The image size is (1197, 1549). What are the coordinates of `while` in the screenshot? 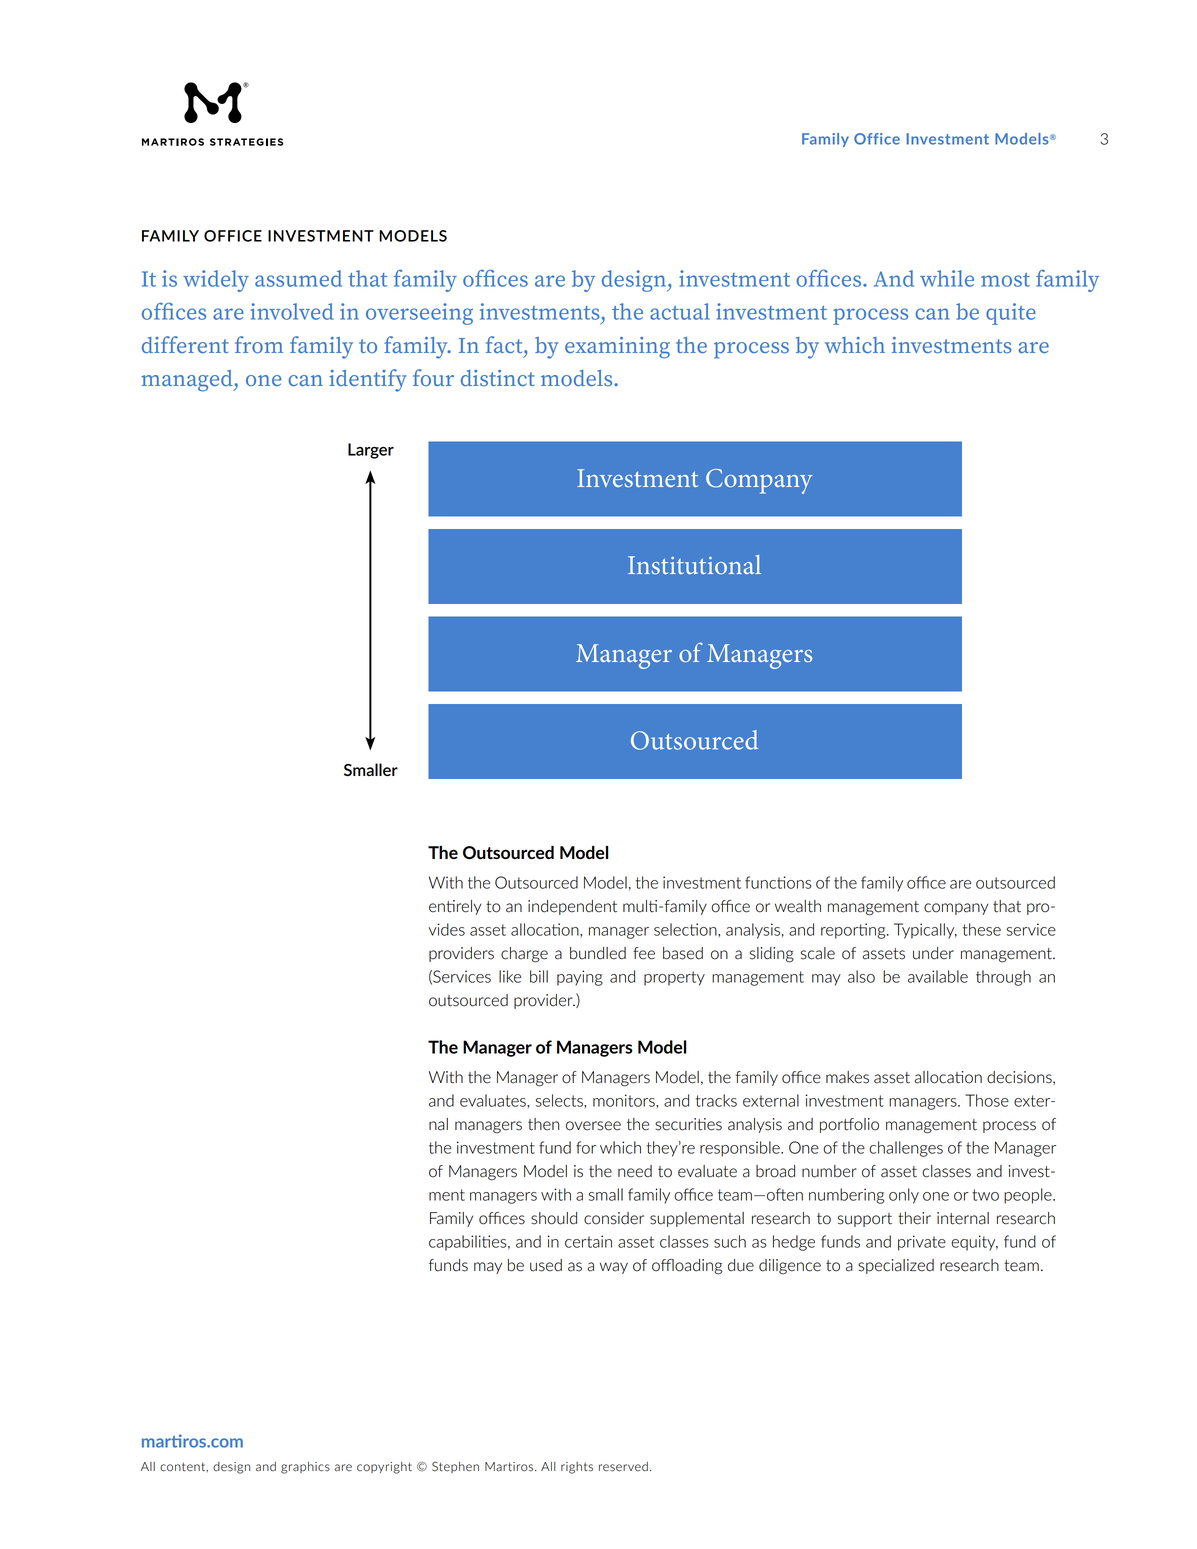 It's located at (947, 278).
